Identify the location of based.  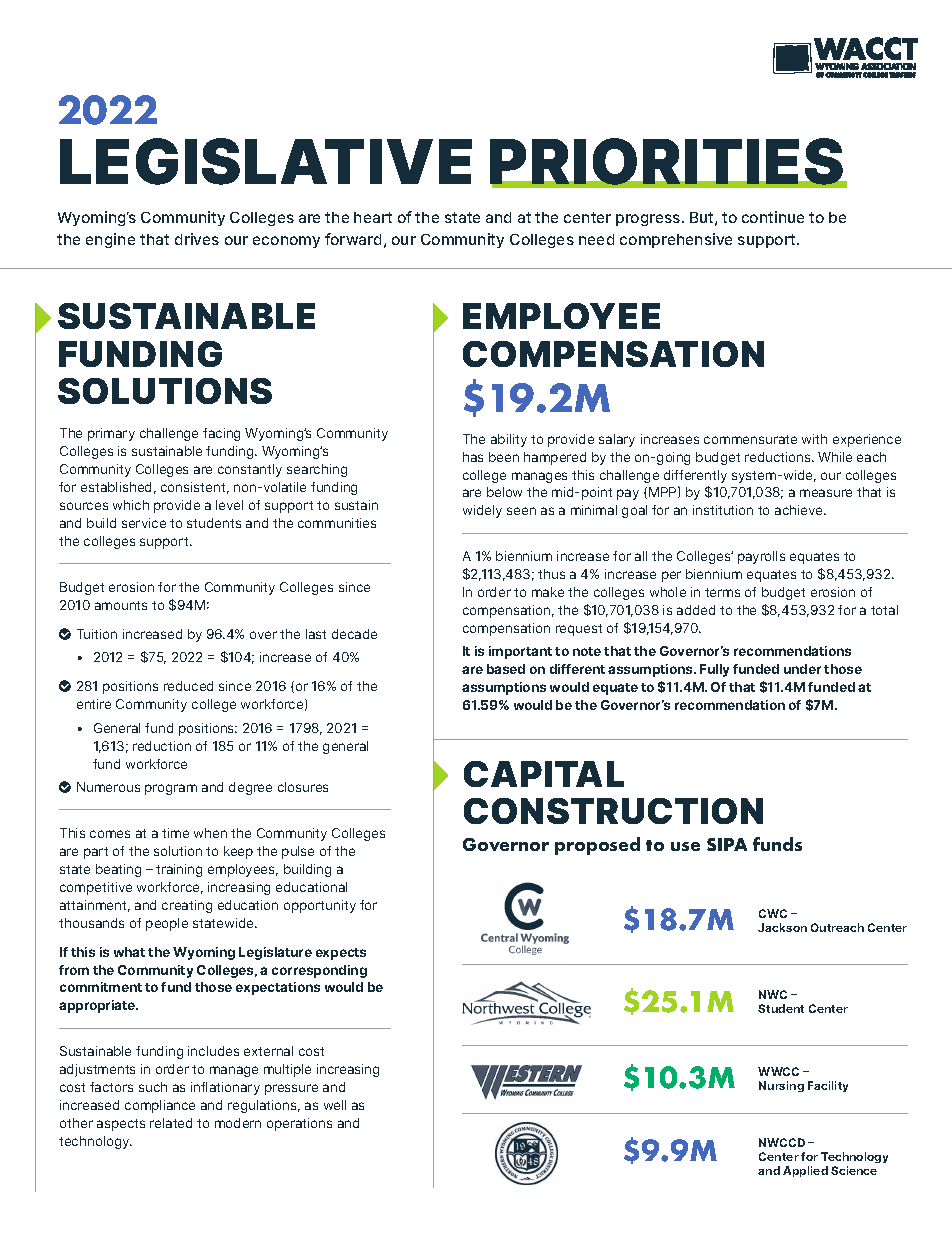
(506, 669).
